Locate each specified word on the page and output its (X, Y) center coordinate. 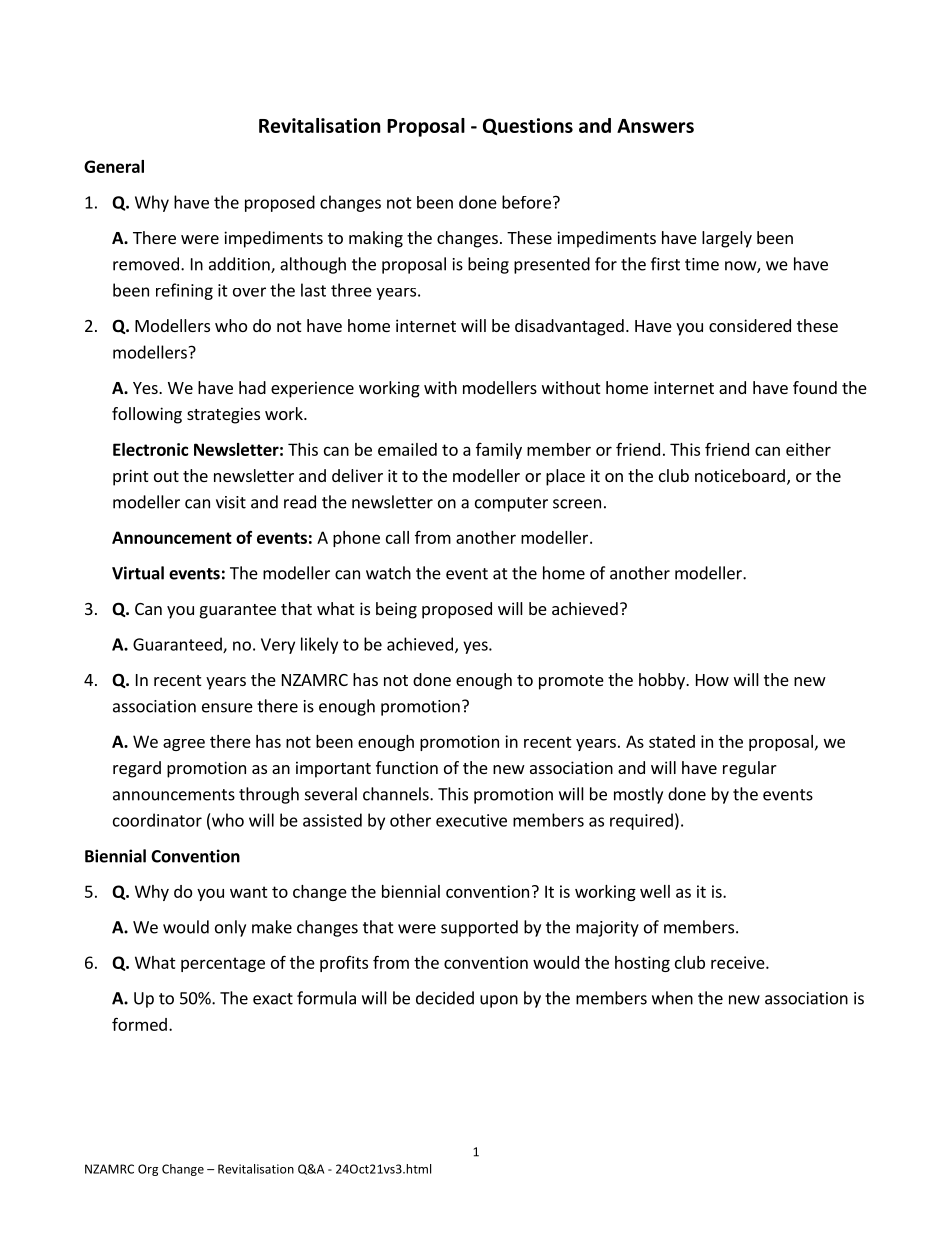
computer (511, 504)
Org (148, 1170)
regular (750, 769)
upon (499, 1001)
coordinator (157, 820)
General (114, 166)
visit (231, 502)
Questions (528, 126)
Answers (655, 126)
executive (471, 820)
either (808, 449)
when (672, 998)
